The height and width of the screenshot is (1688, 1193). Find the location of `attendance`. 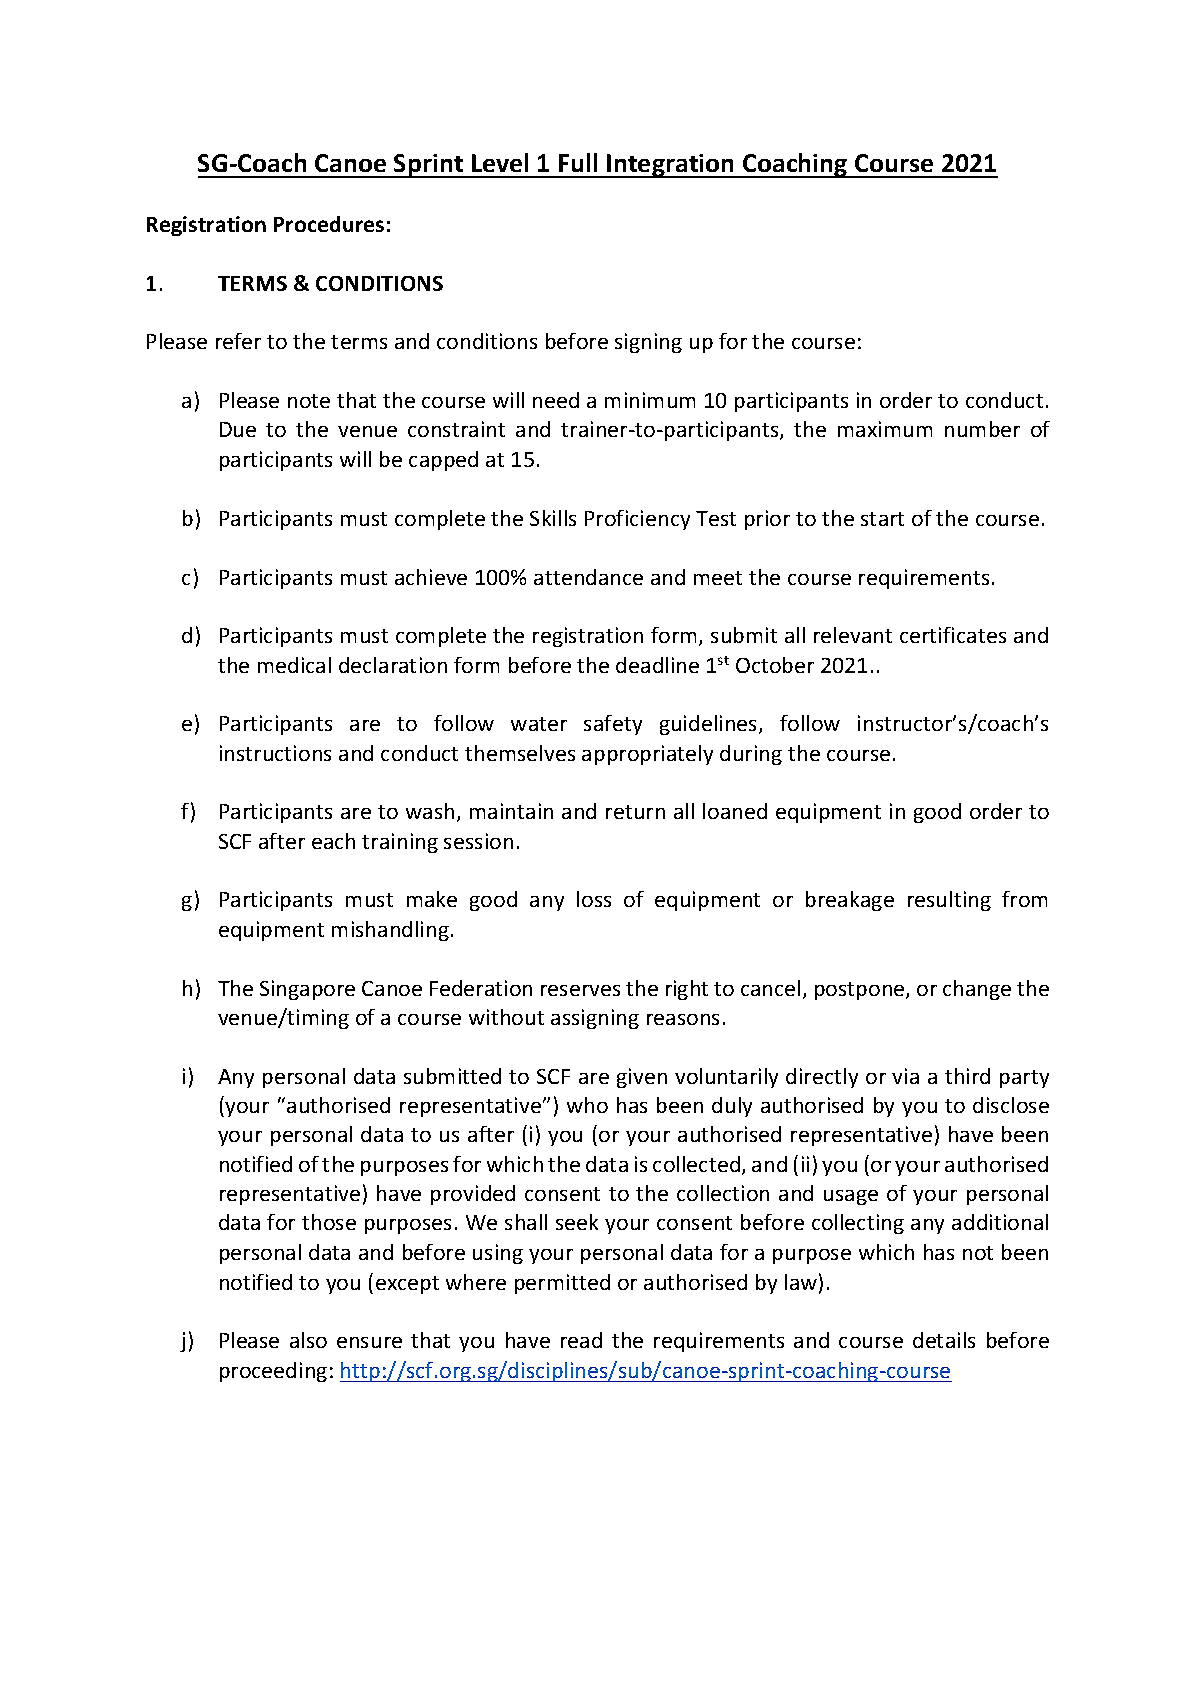

attendance is located at coordinates (588, 577).
